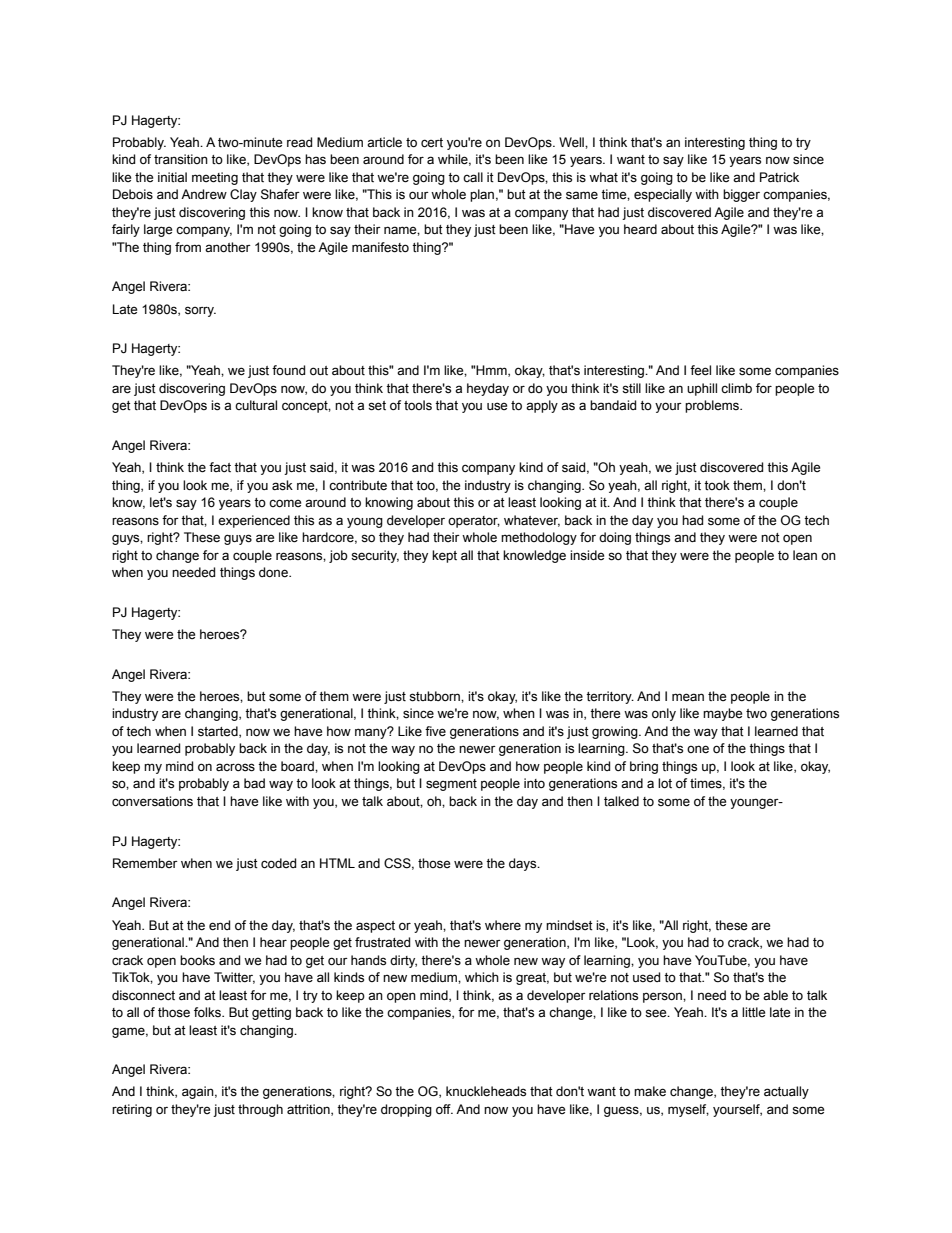  Describe the element at coordinates (688, 697) in the screenshot. I see `mean` at that location.
